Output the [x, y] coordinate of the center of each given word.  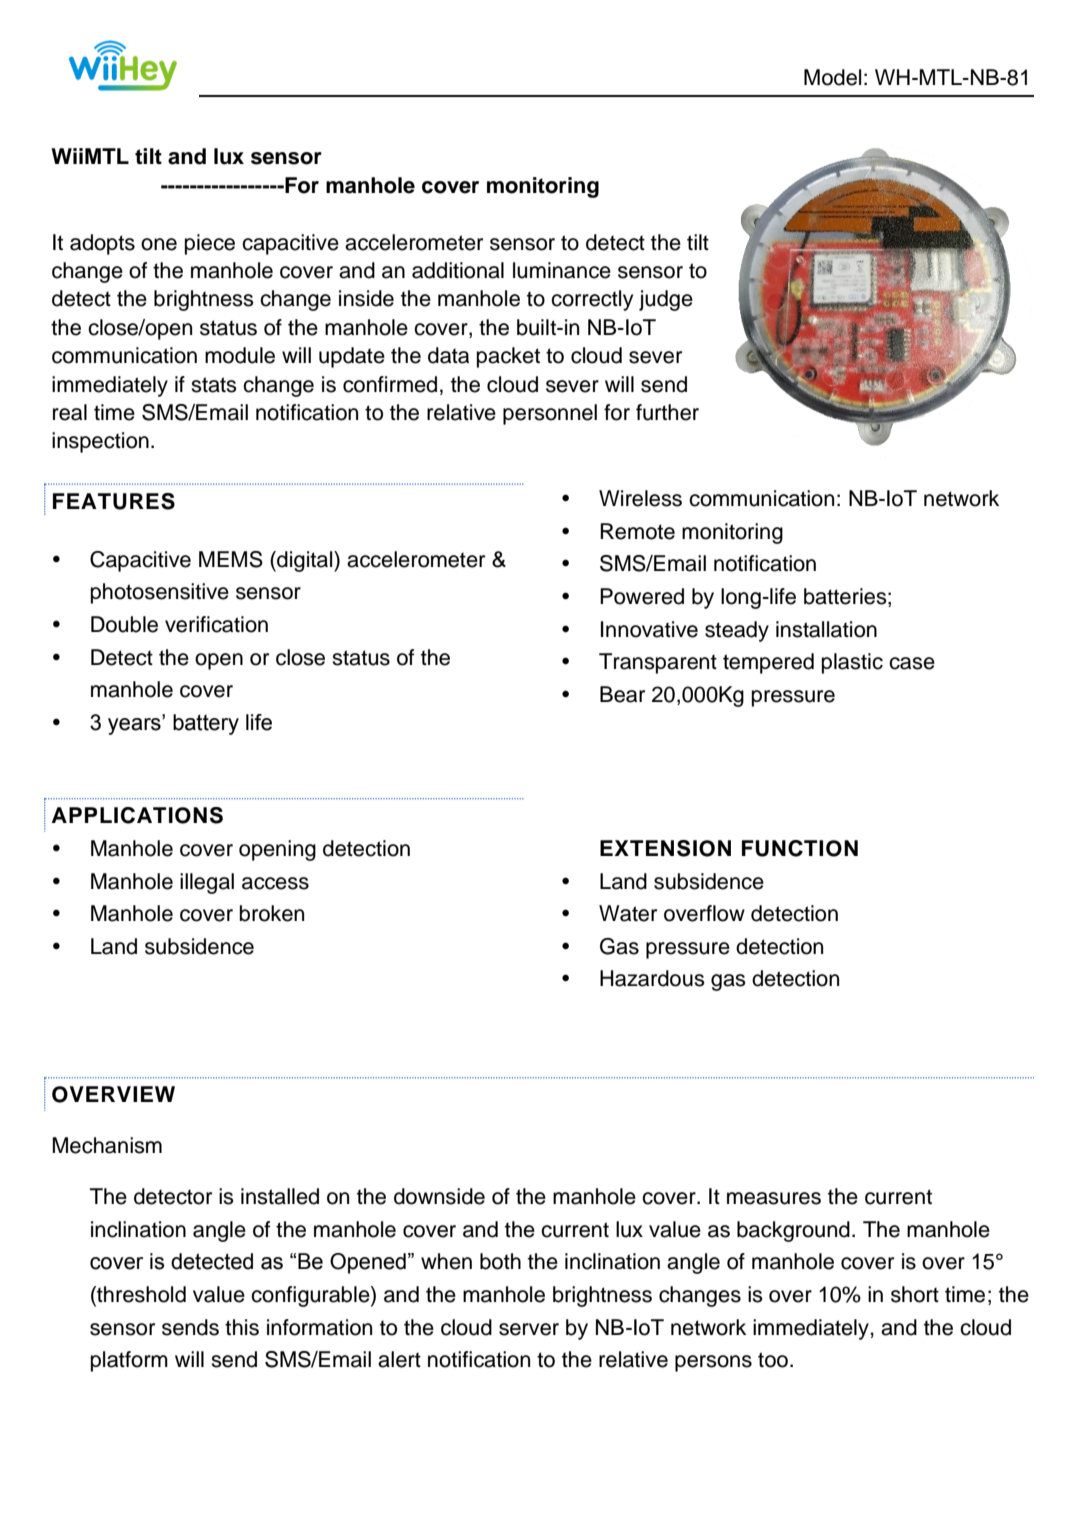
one [159, 244]
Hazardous [652, 978]
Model [832, 77]
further [667, 412]
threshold [140, 1295]
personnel [550, 414]
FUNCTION [800, 848]
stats [214, 385]
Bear [622, 694]
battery [206, 724]
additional [458, 270]
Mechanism [107, 1145]
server [529, 1329]
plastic [852, 663]
